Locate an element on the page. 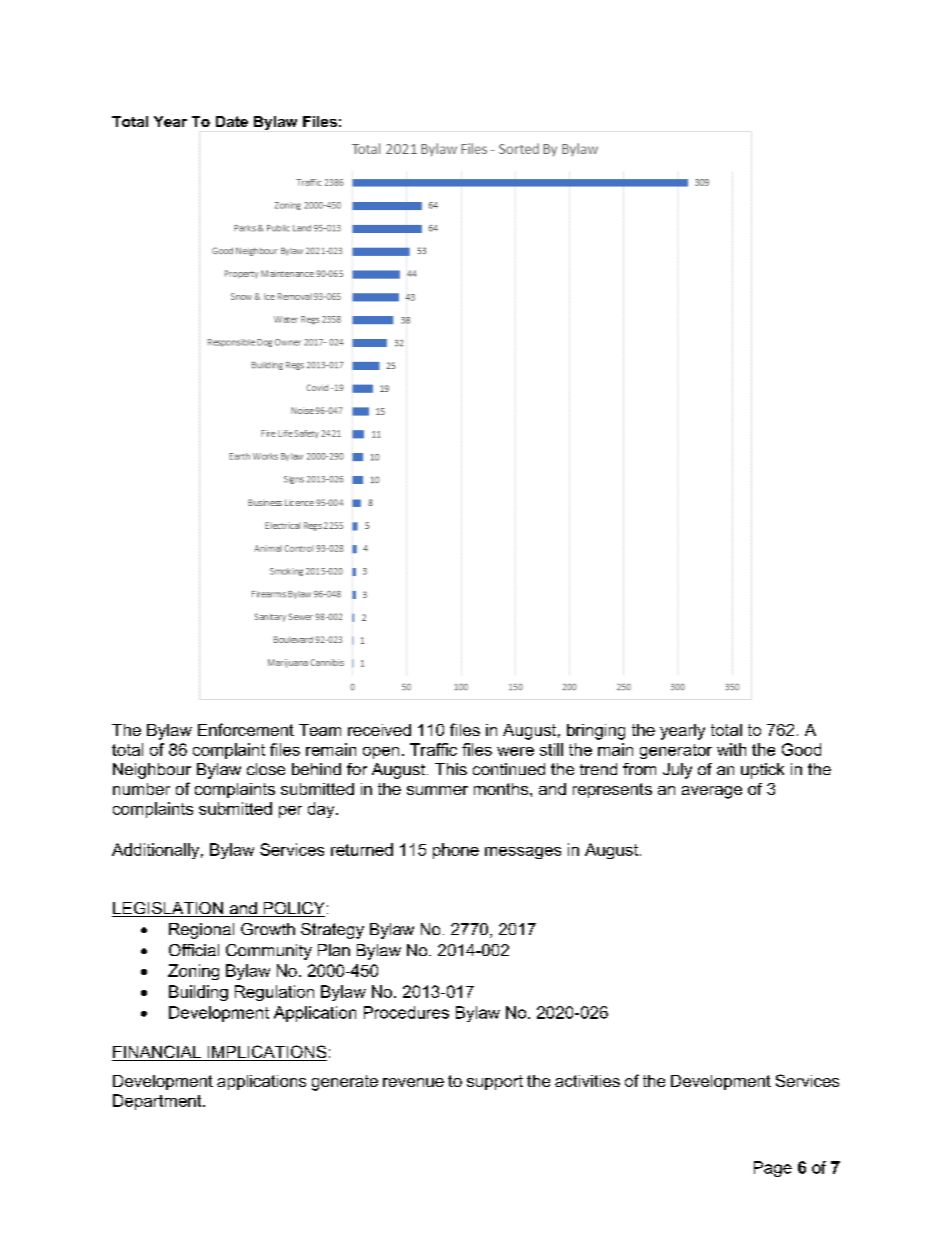  Department is located at coordinates (158, 1102).
